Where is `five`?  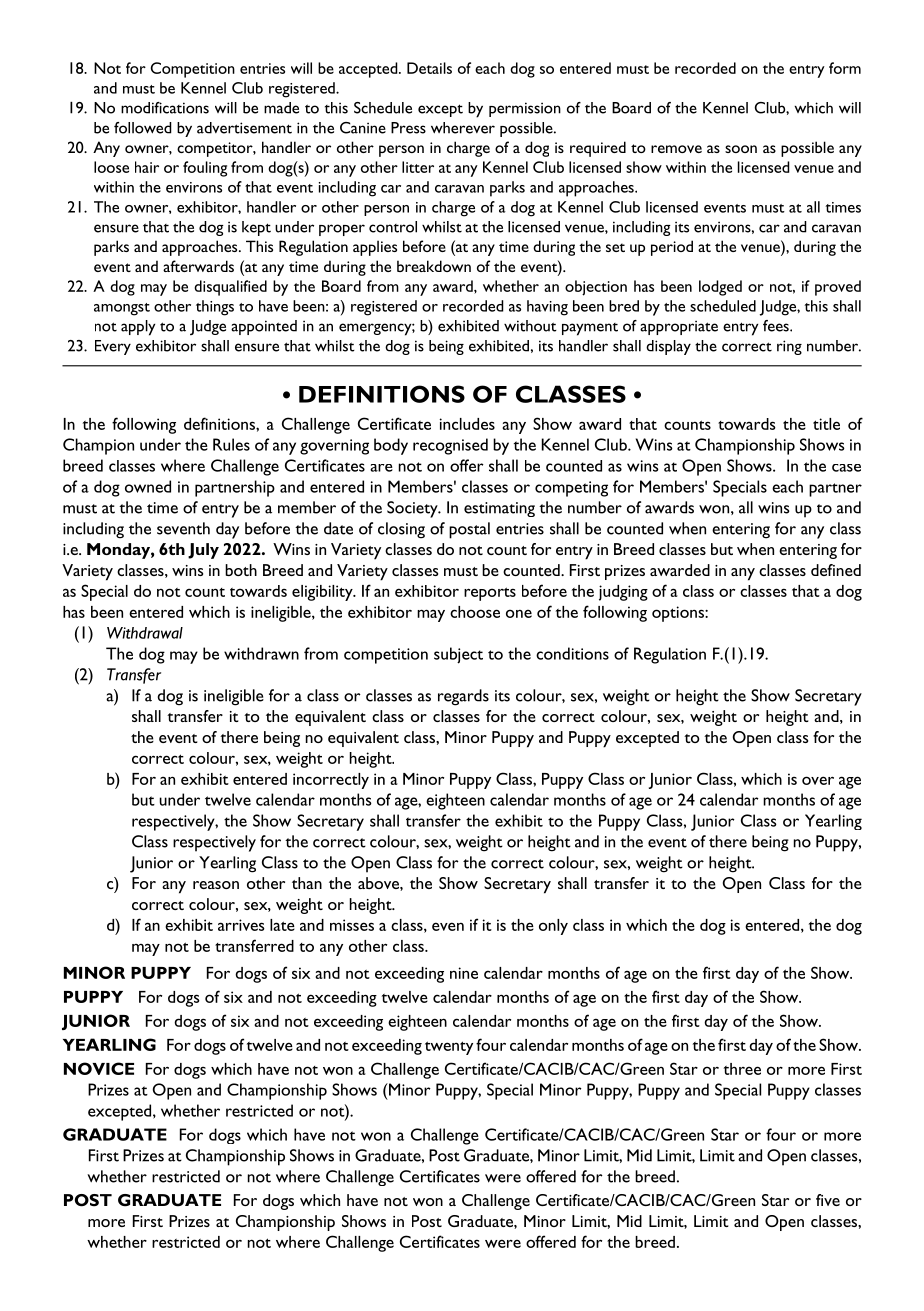 five is located at coordinates (828, 1200).
